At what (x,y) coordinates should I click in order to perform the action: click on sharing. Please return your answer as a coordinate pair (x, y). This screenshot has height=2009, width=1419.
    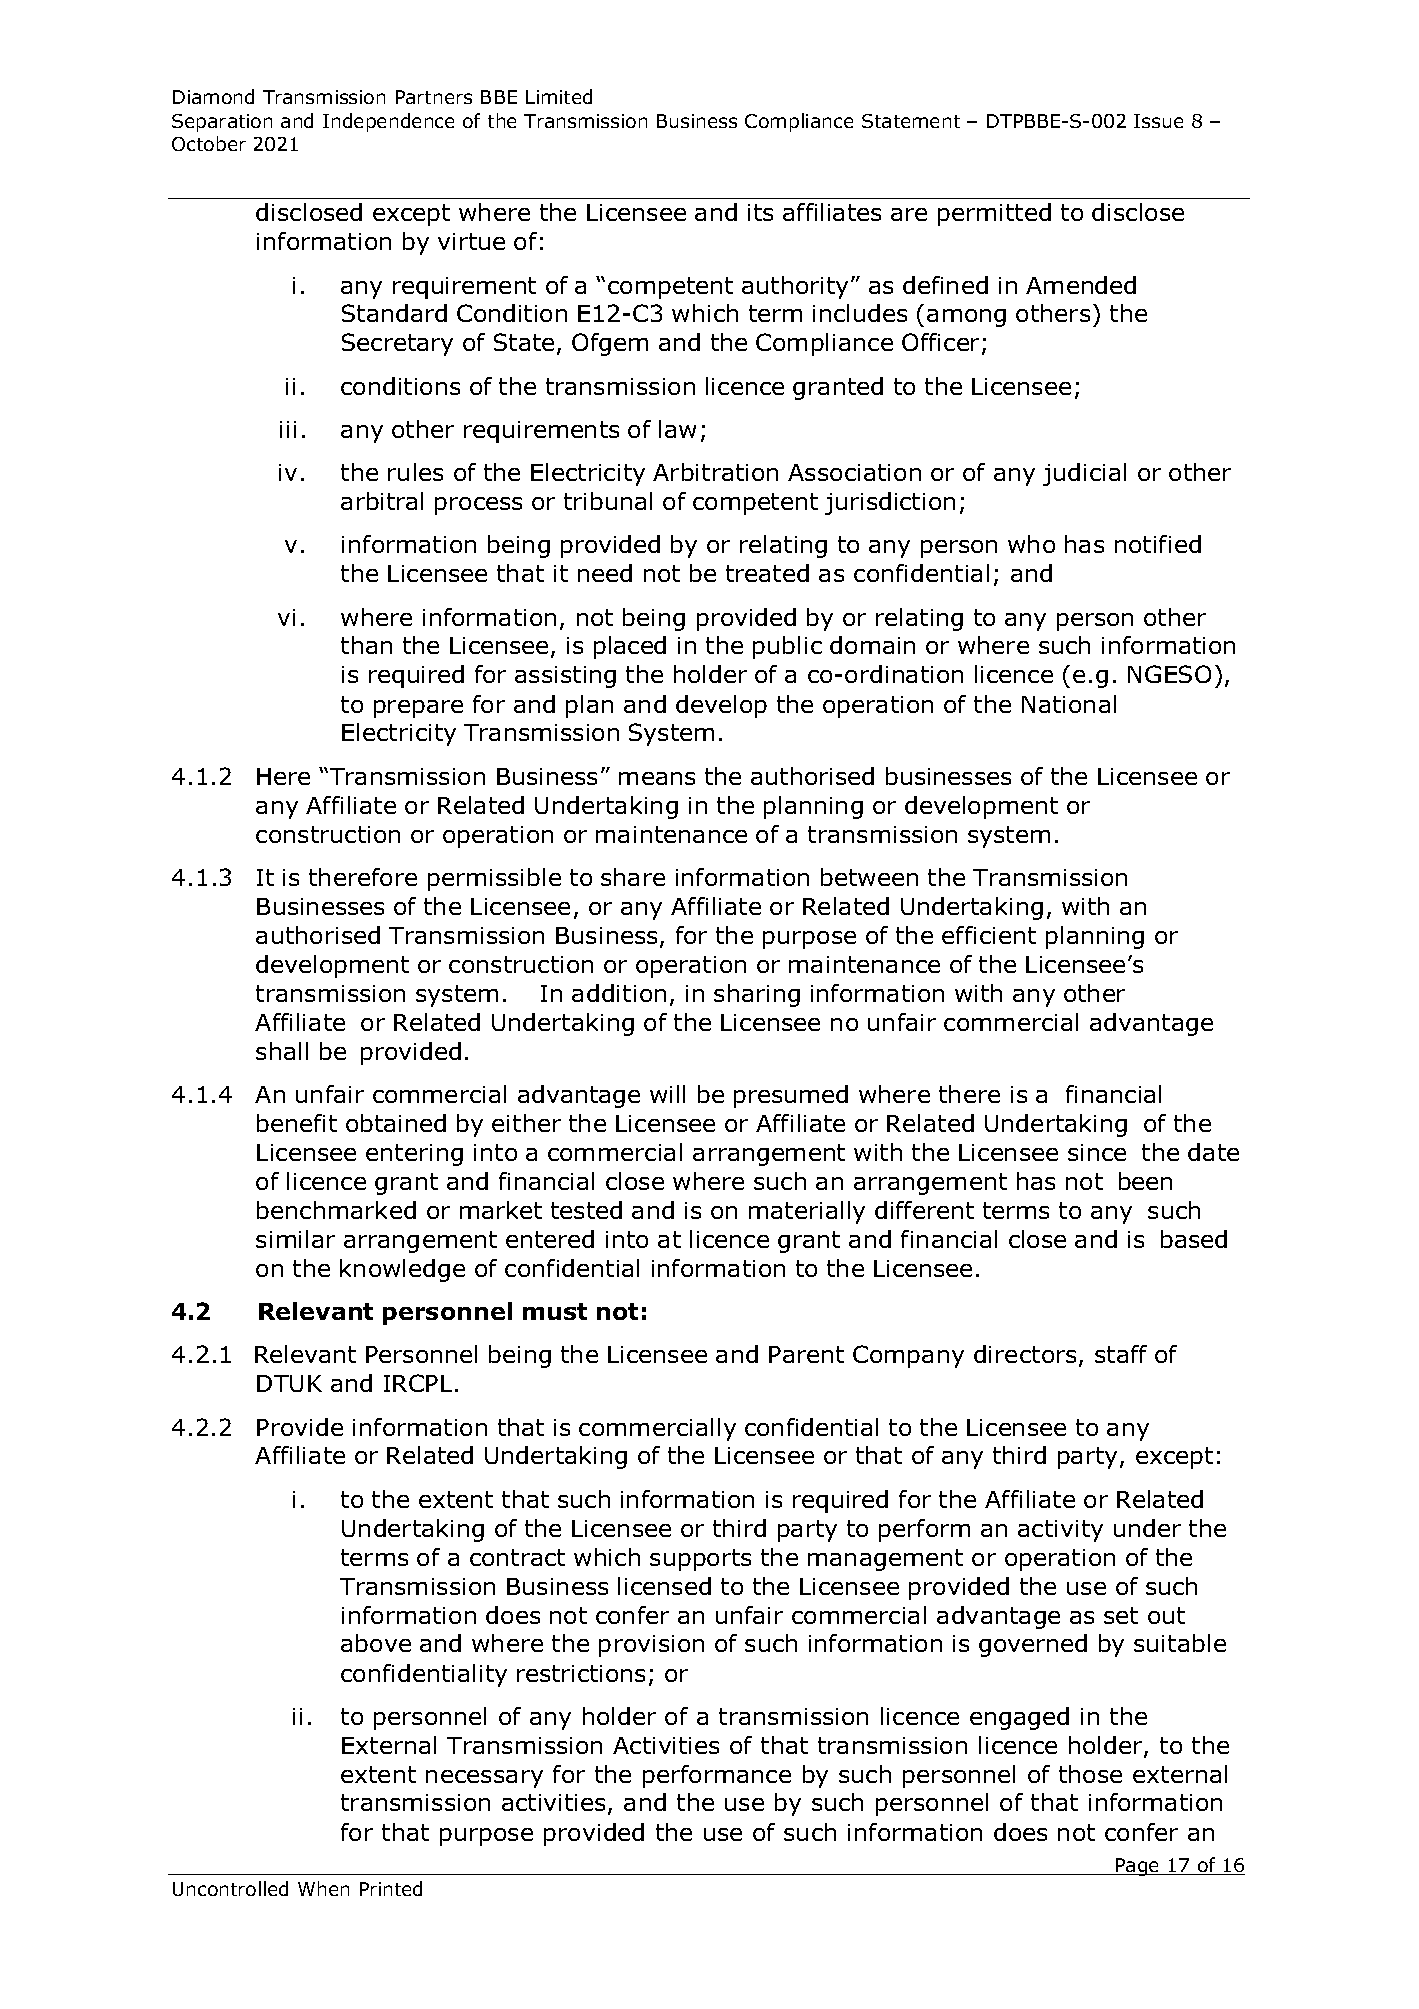
    Looking at the image, I should click on (757, 995).
